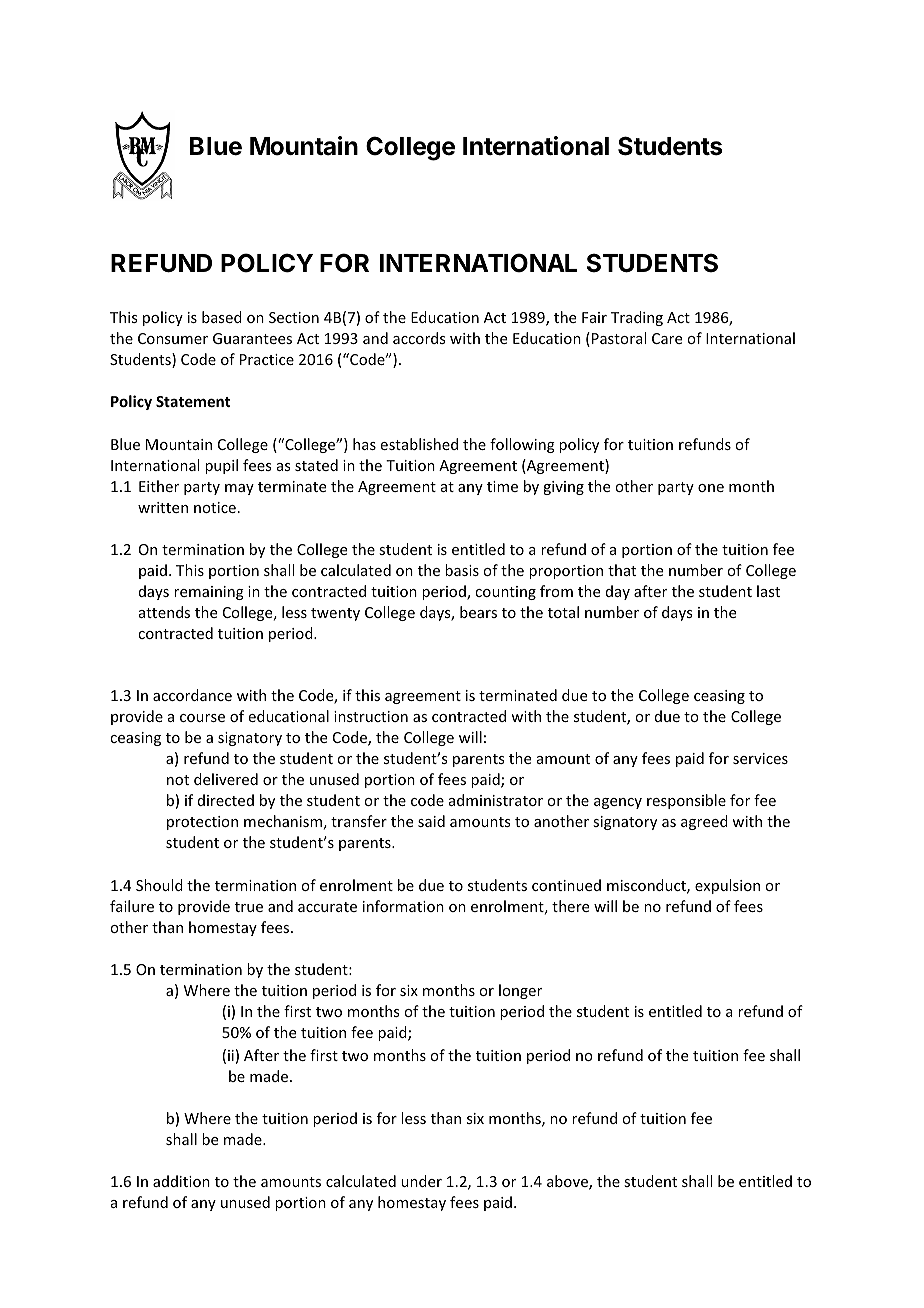  I want to click on longer, so click(520, 991).
